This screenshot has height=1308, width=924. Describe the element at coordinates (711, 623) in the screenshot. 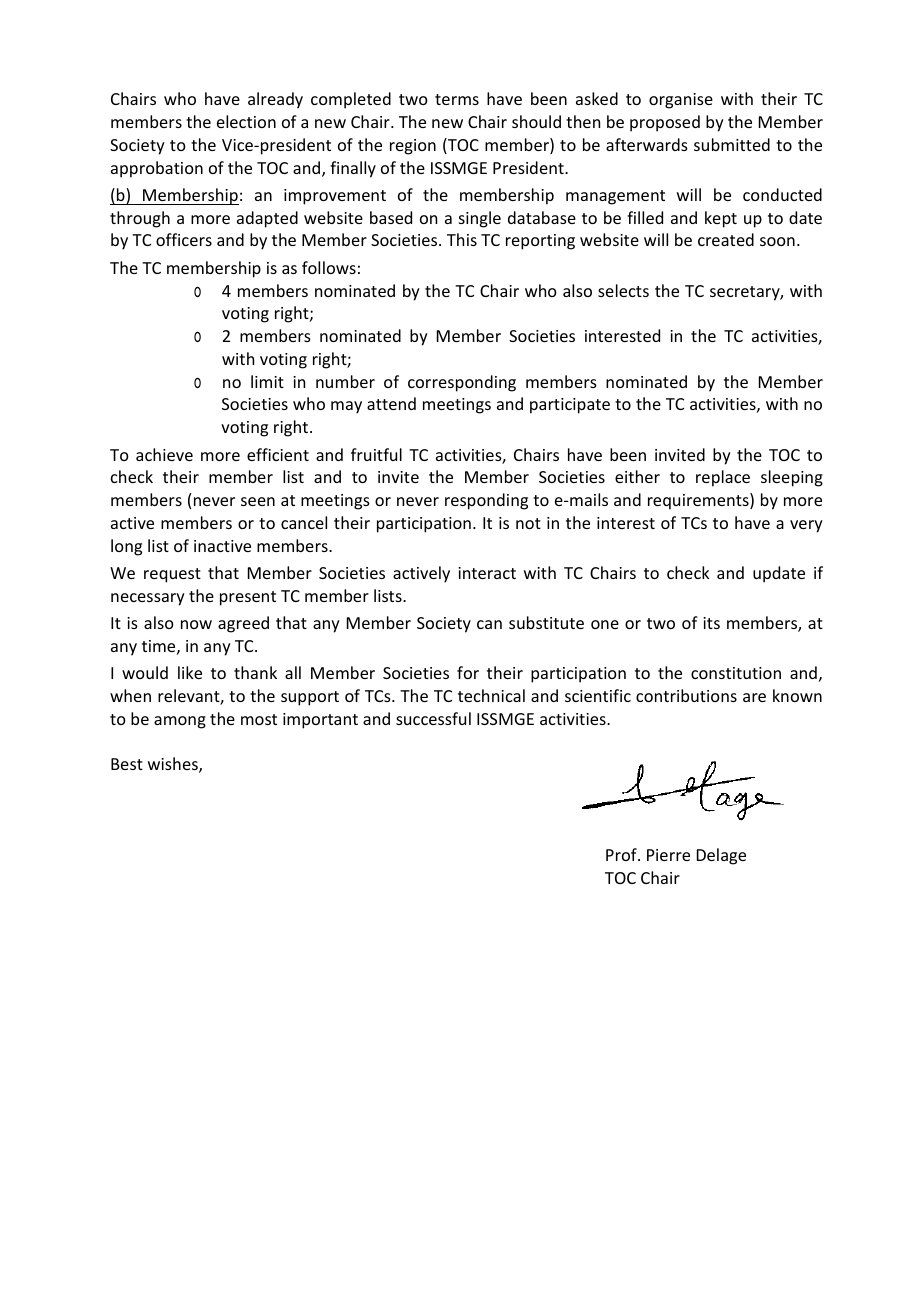

I see `its` at that location.
